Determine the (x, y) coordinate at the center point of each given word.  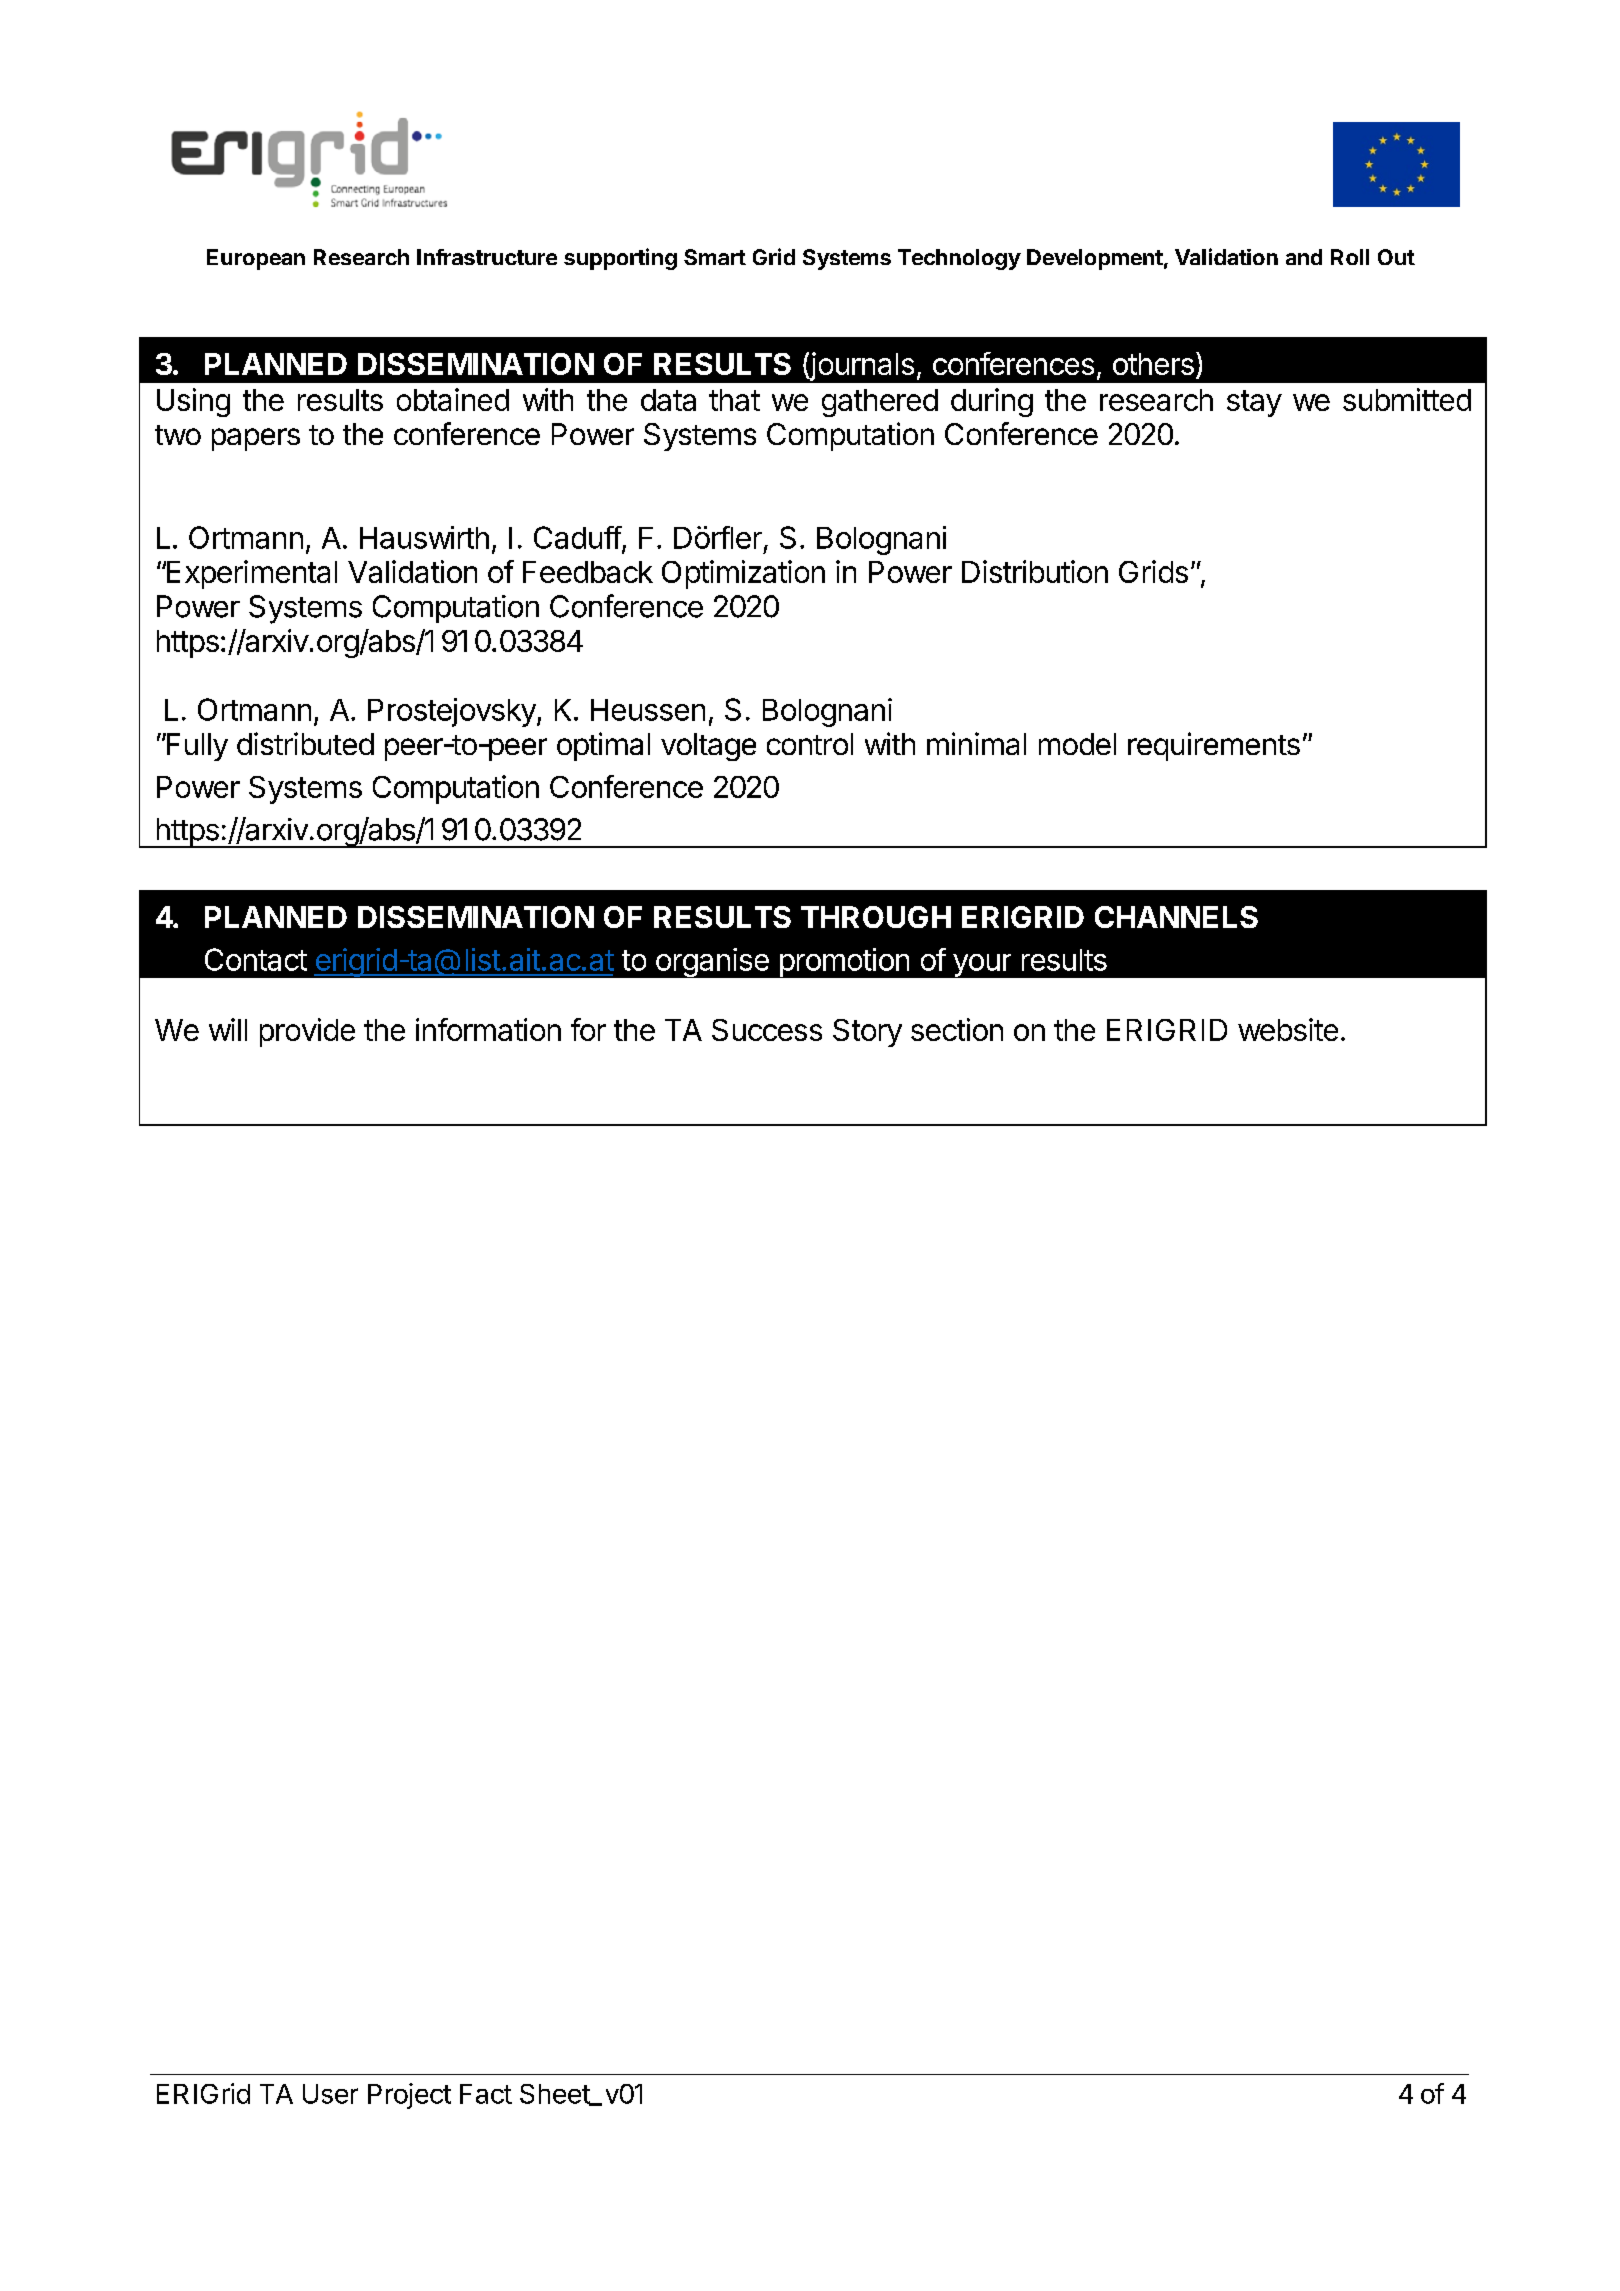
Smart (715, 257)
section (957, 1029)
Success (767, 1030)
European (256, 259)
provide (307, 1032)
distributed (305, 743)
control (810, 744)
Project (409, 2096)
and (1304, 257)
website (1288, 1029)
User (330, 2094)
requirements (1214, 746)
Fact (486, 2094)
